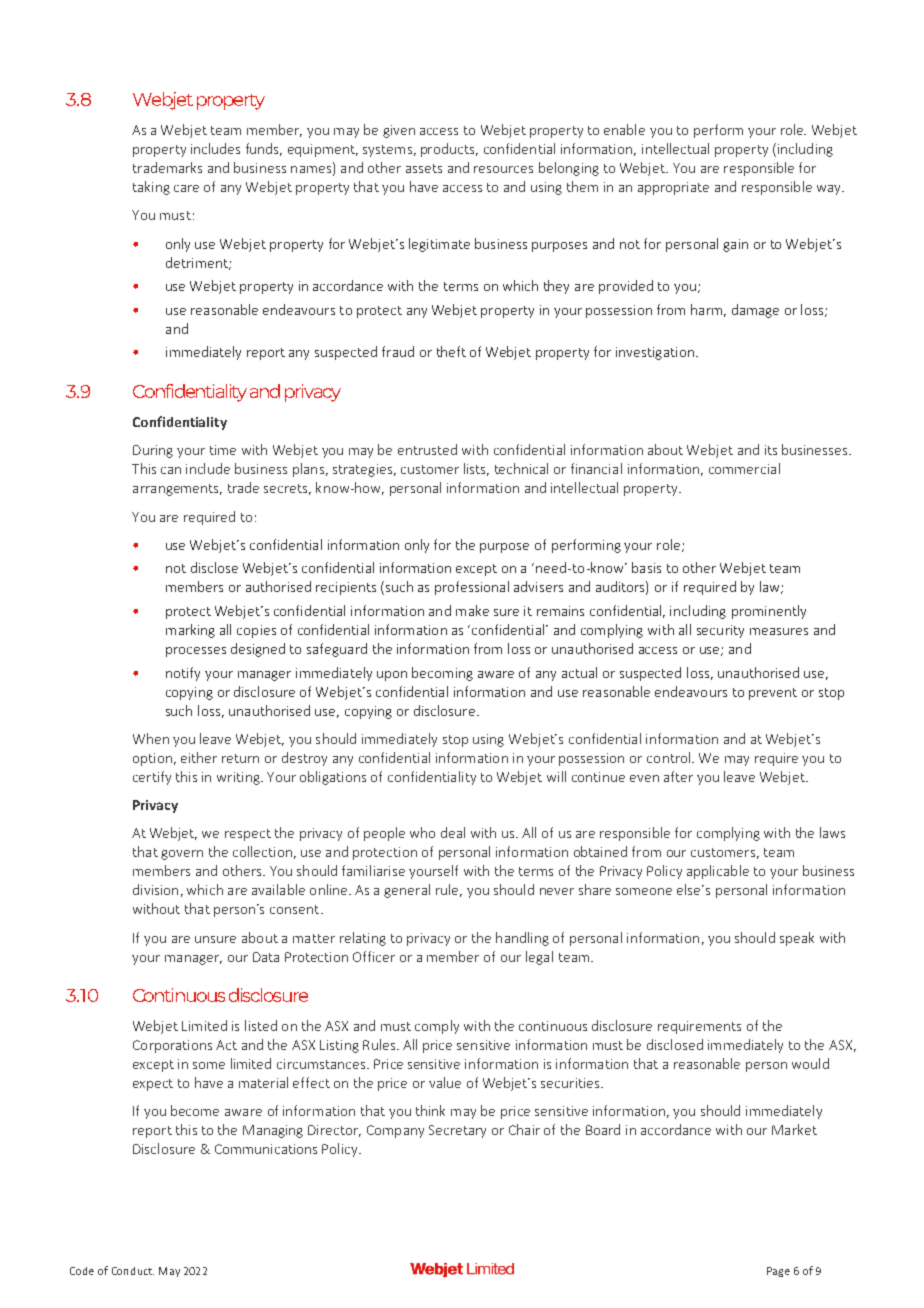 Image resolution: width=924 pixels, height=1308 pixels. What do you see at coordinates (522, 939) in the page?
I see `handling` at bounding box center [522, 939].
